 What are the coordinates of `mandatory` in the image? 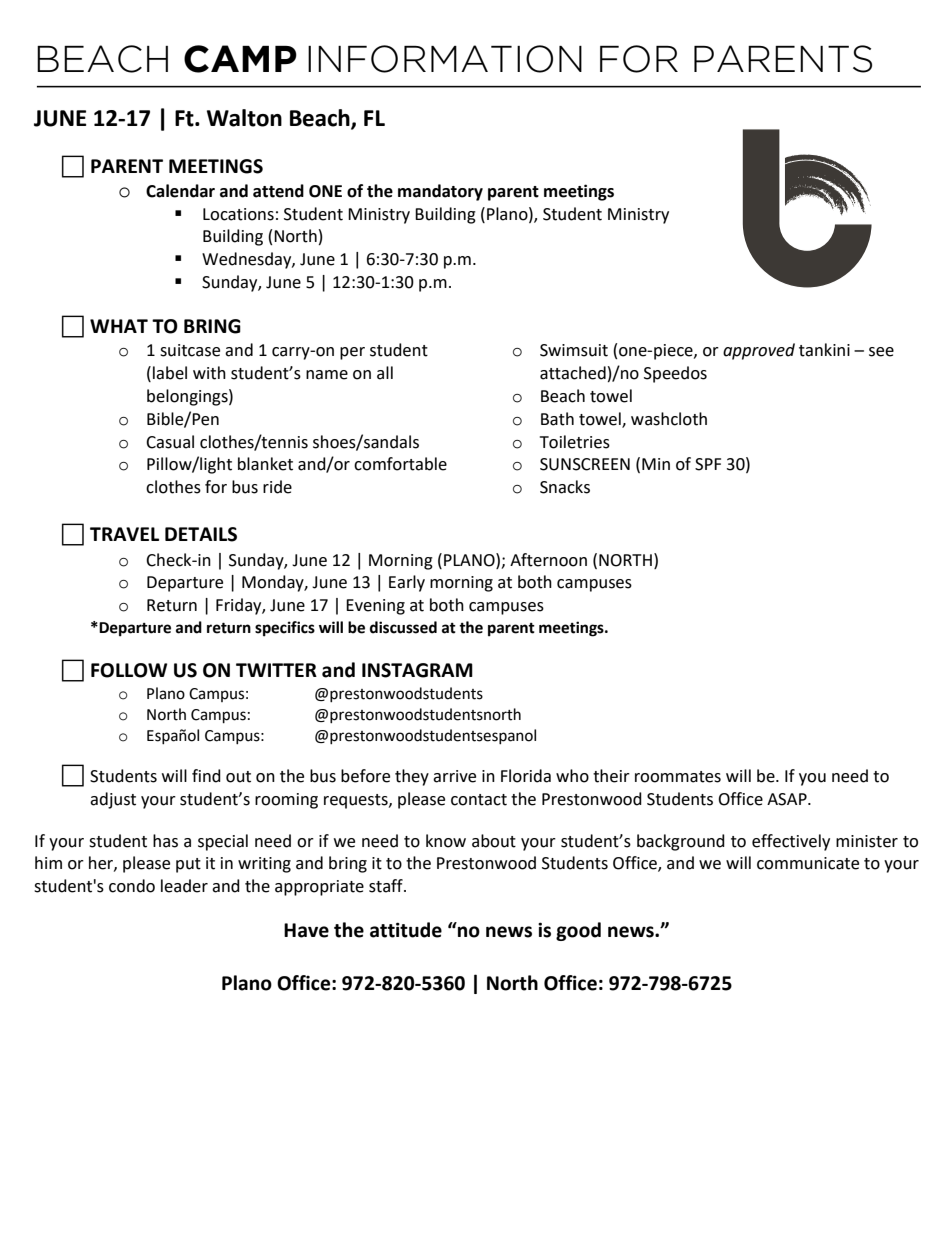 It's located at (440, 192).
